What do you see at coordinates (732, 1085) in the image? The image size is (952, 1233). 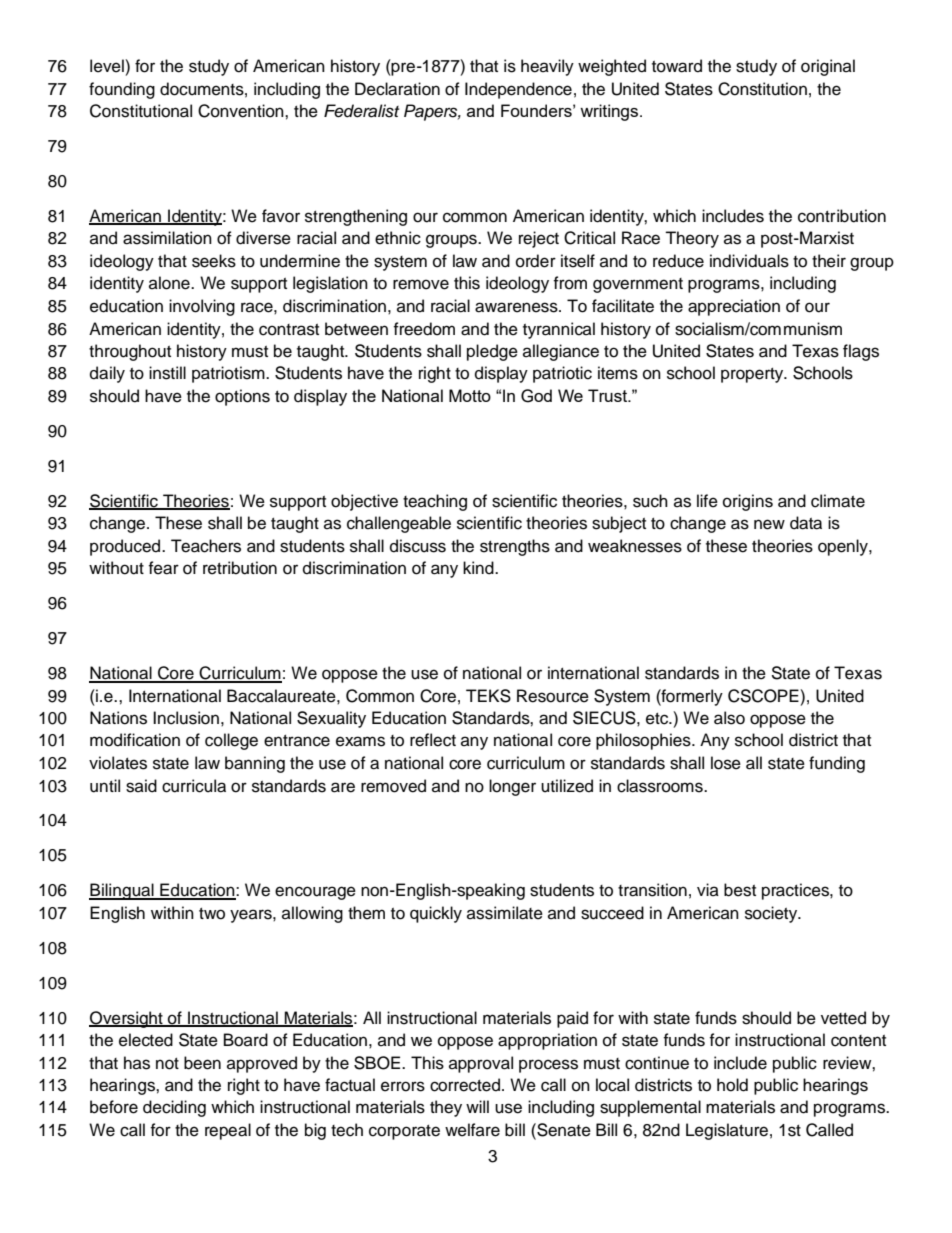 I see `hold` at bounding box center [732, 1085].
